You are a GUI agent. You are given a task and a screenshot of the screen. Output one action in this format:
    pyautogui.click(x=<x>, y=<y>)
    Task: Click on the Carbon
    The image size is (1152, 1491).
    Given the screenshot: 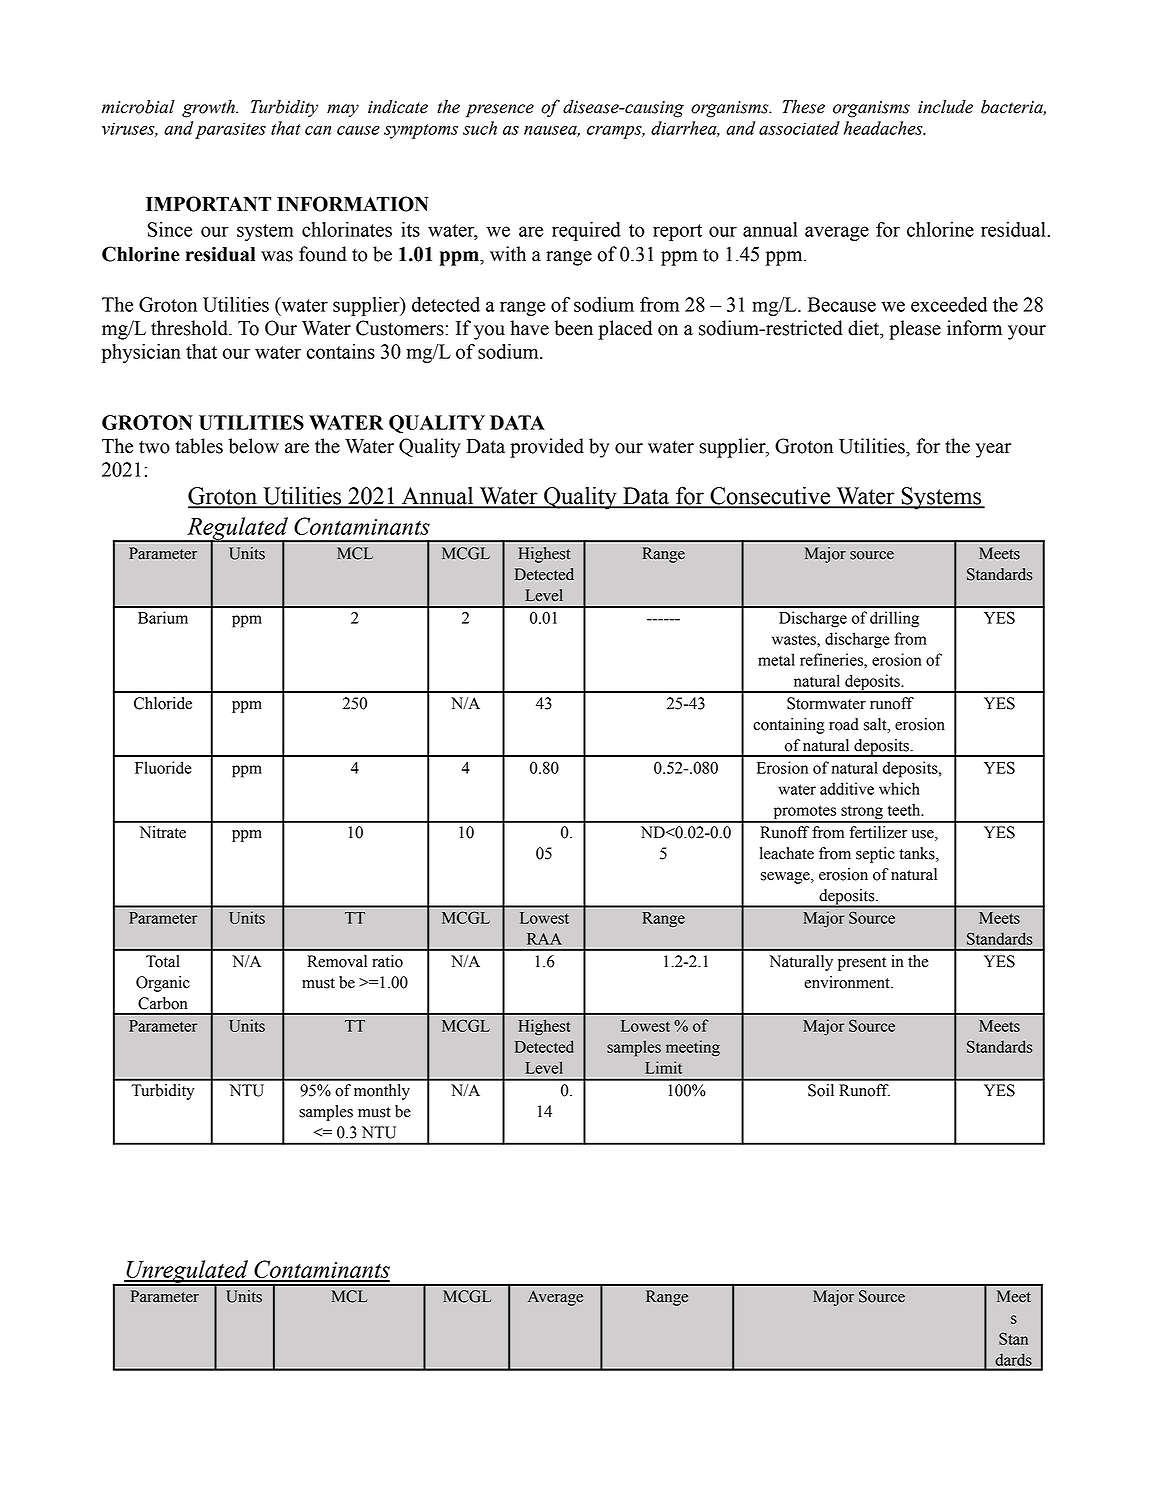 What is the action you would take?
    pyautogui.click(x=162, y=1003)
